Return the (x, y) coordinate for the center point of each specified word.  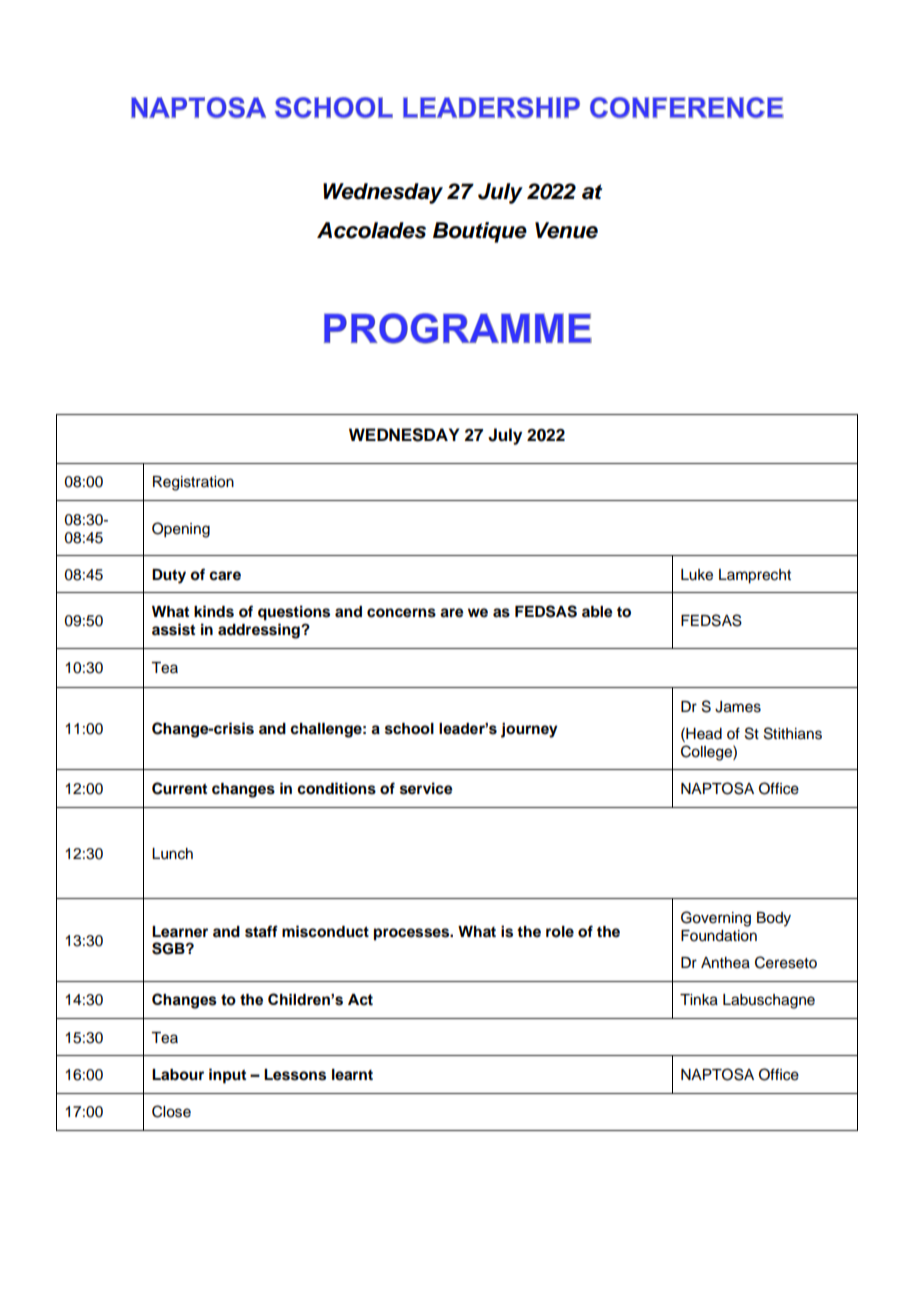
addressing (260, 631)
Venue (566, 230)
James (738, 707)
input (227, 1076)
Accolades (371, 230)
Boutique (480, 232)
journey (529, 730)
